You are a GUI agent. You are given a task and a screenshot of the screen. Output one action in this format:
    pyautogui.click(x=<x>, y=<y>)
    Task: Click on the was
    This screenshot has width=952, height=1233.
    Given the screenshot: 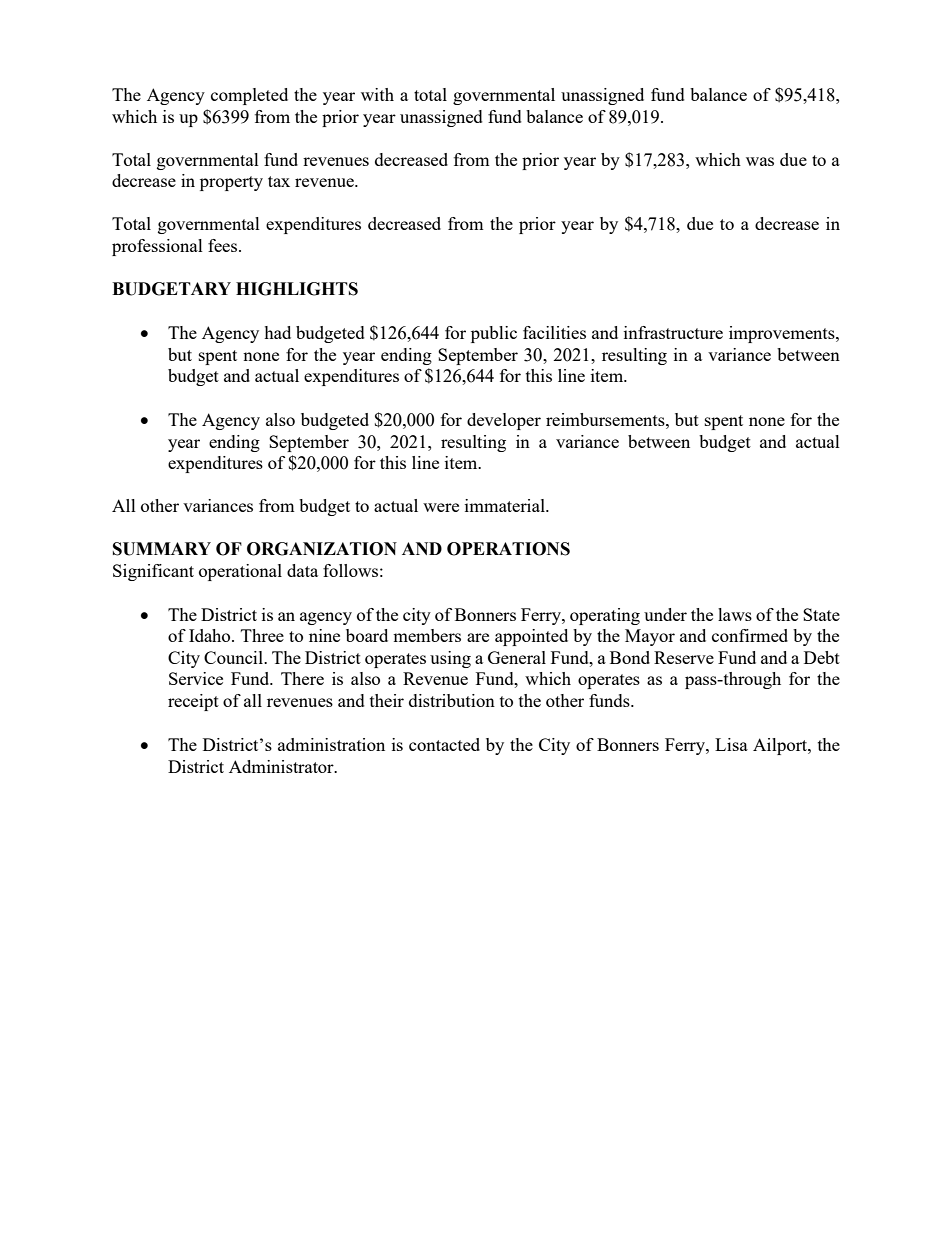 What is the action you would take?
    pyautogui.click(x=760, y=161)
